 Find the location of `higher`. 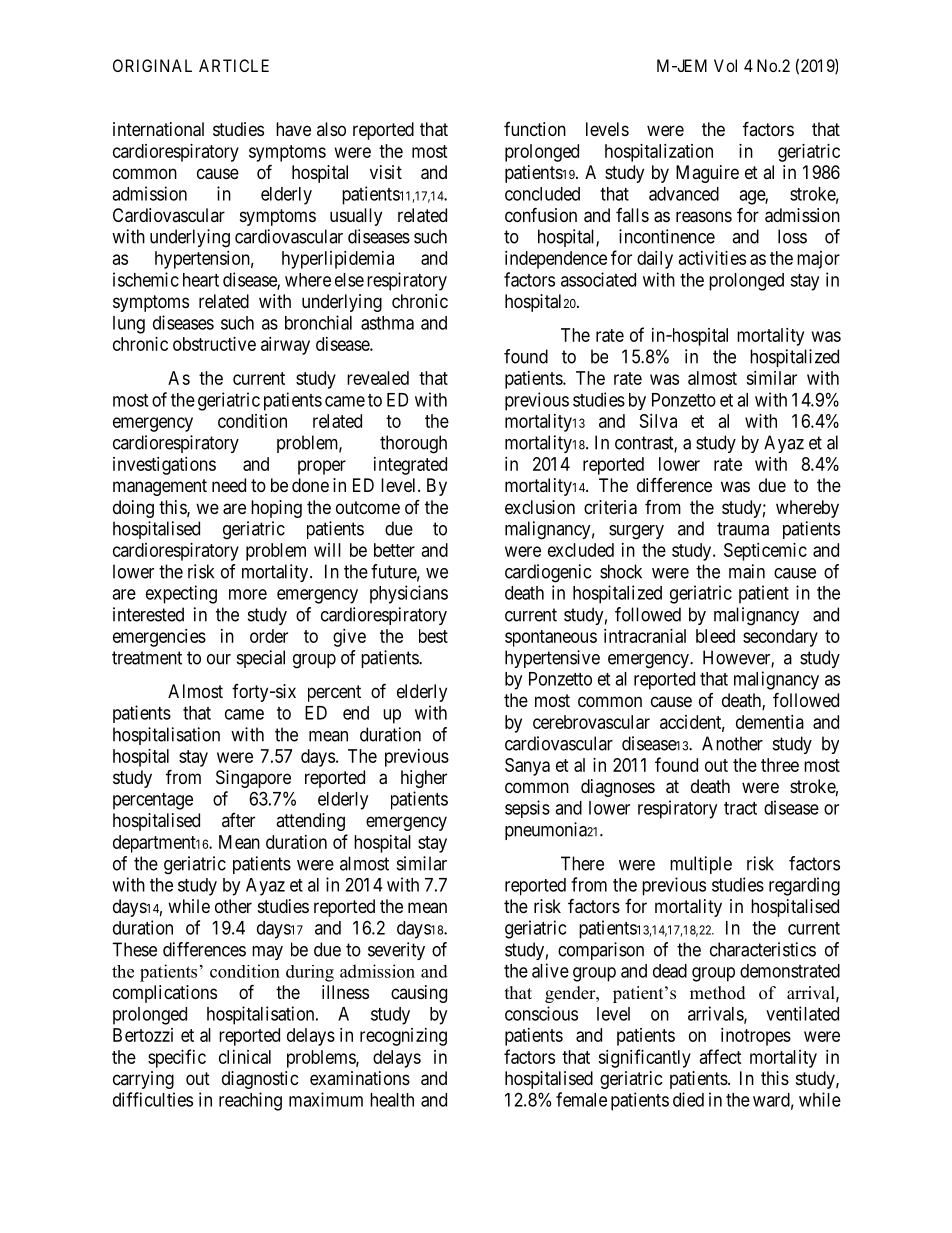

higher is located at coordinates (424, 779).
